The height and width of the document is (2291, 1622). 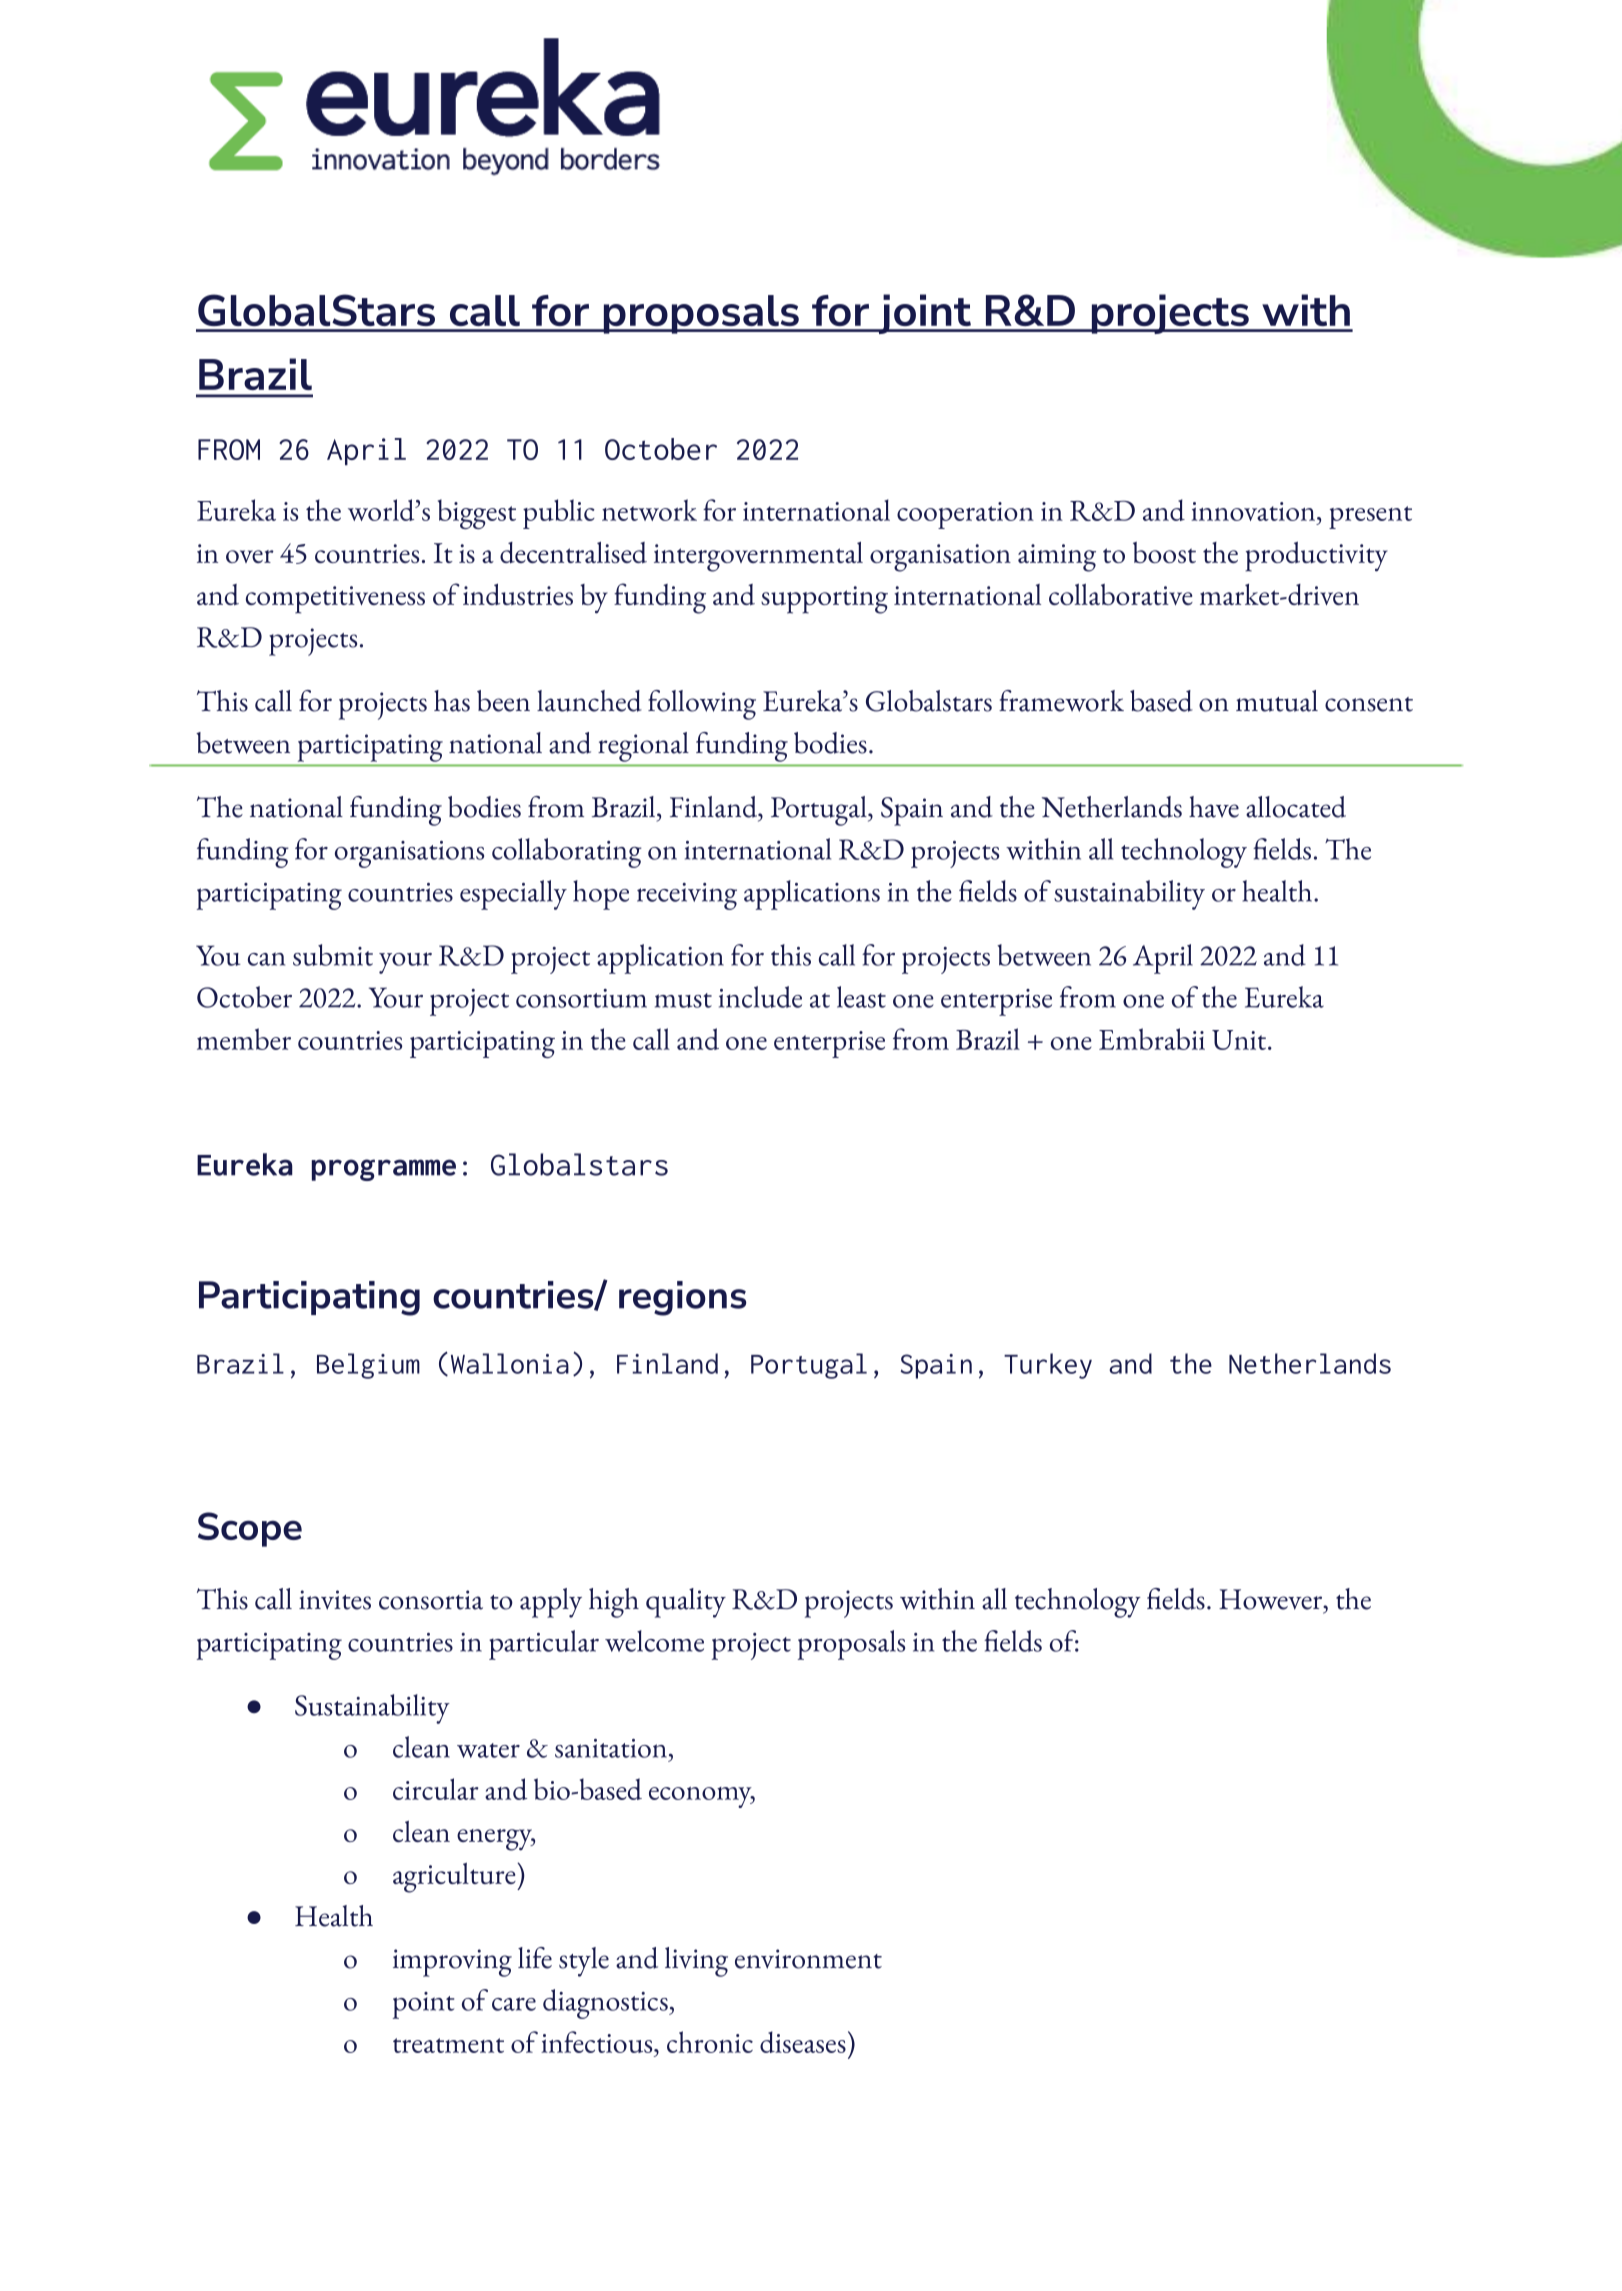 I want to click on programme, so click(x=384, y=1170).
